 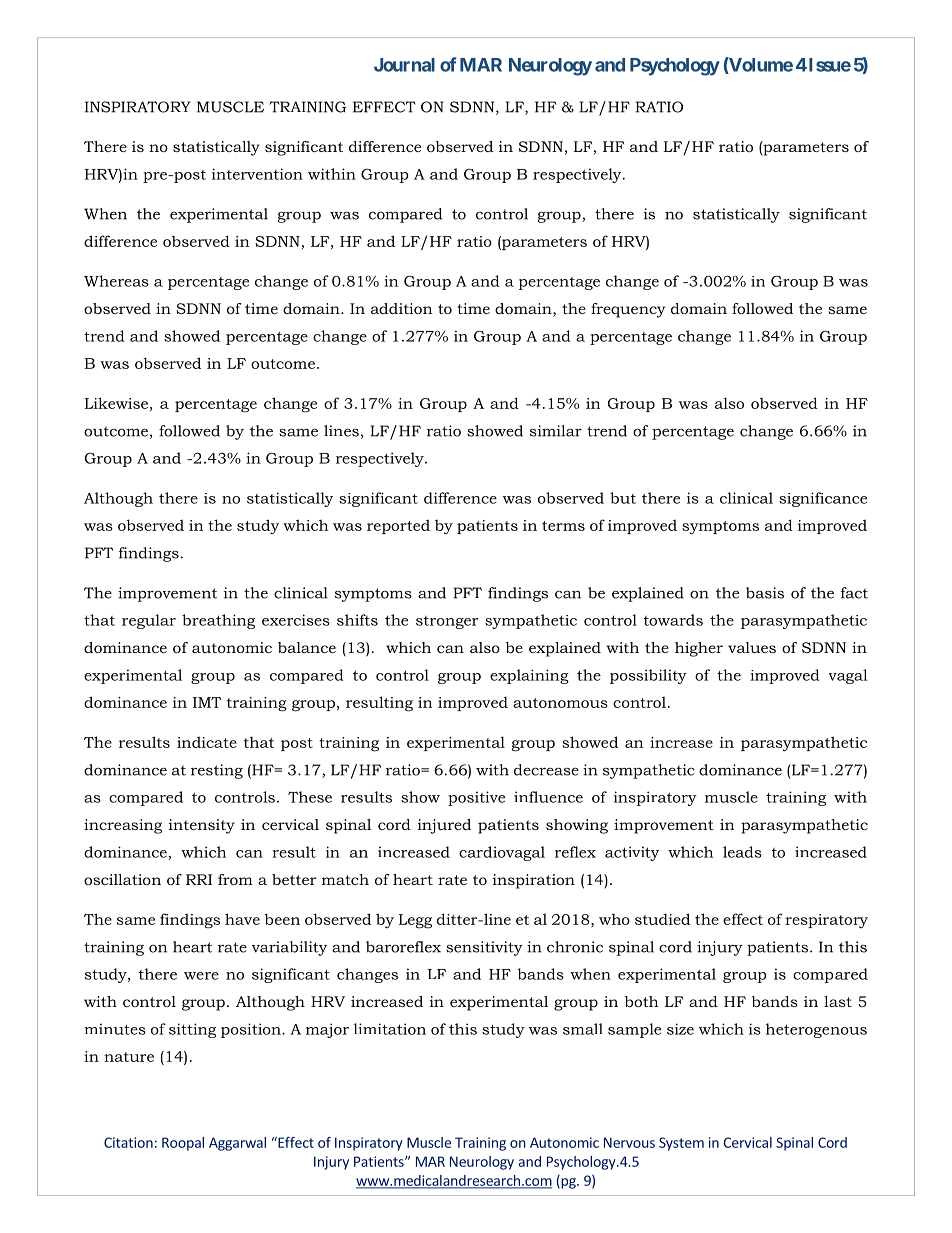 I want to click on System, so click(x=681, y=1144).
